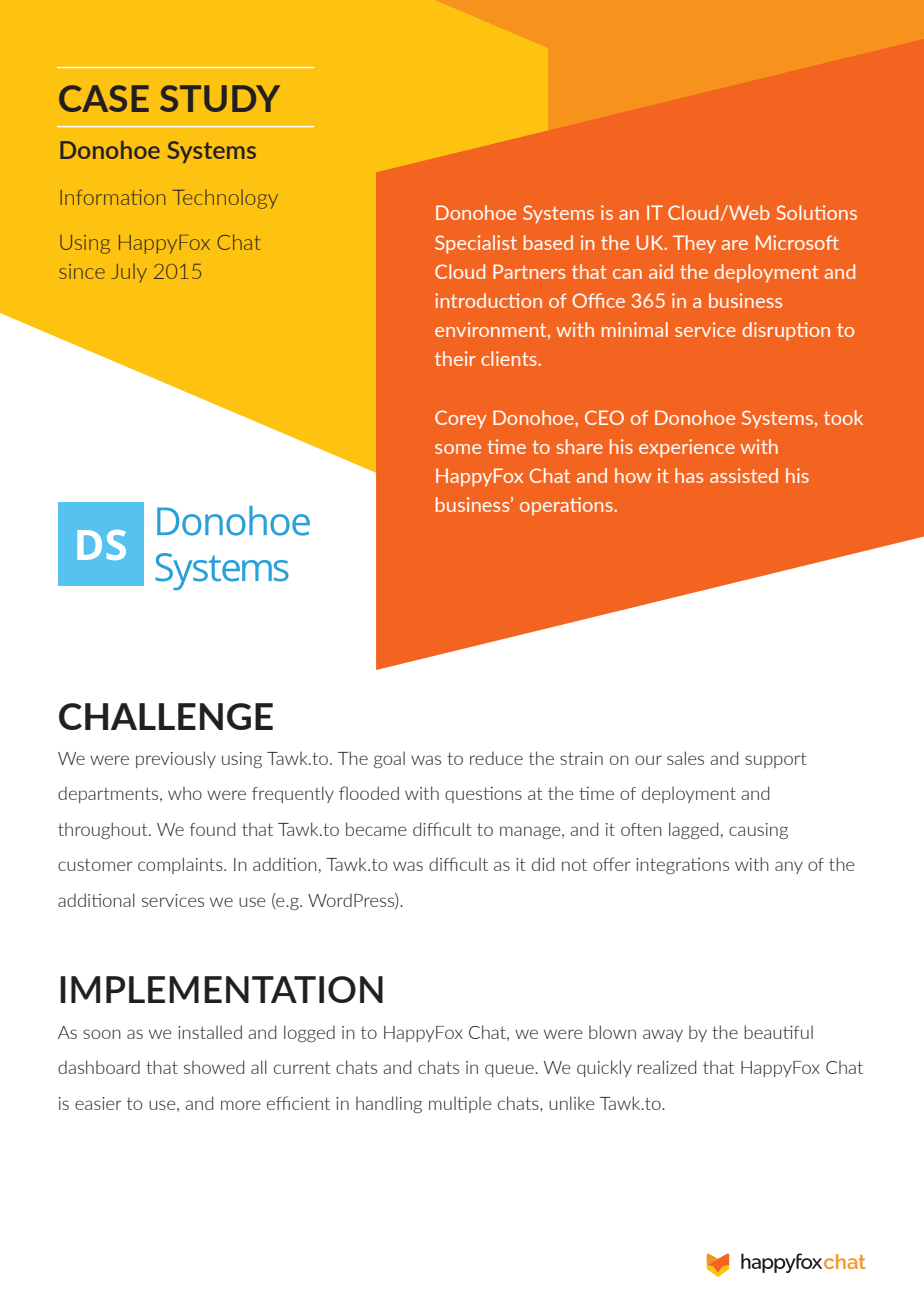 This screenshot has height=1310, width=924. What do you see at coordinates (476, 244) in the screenshot?
I see `Specialist` at bounding box center [476, 244].
